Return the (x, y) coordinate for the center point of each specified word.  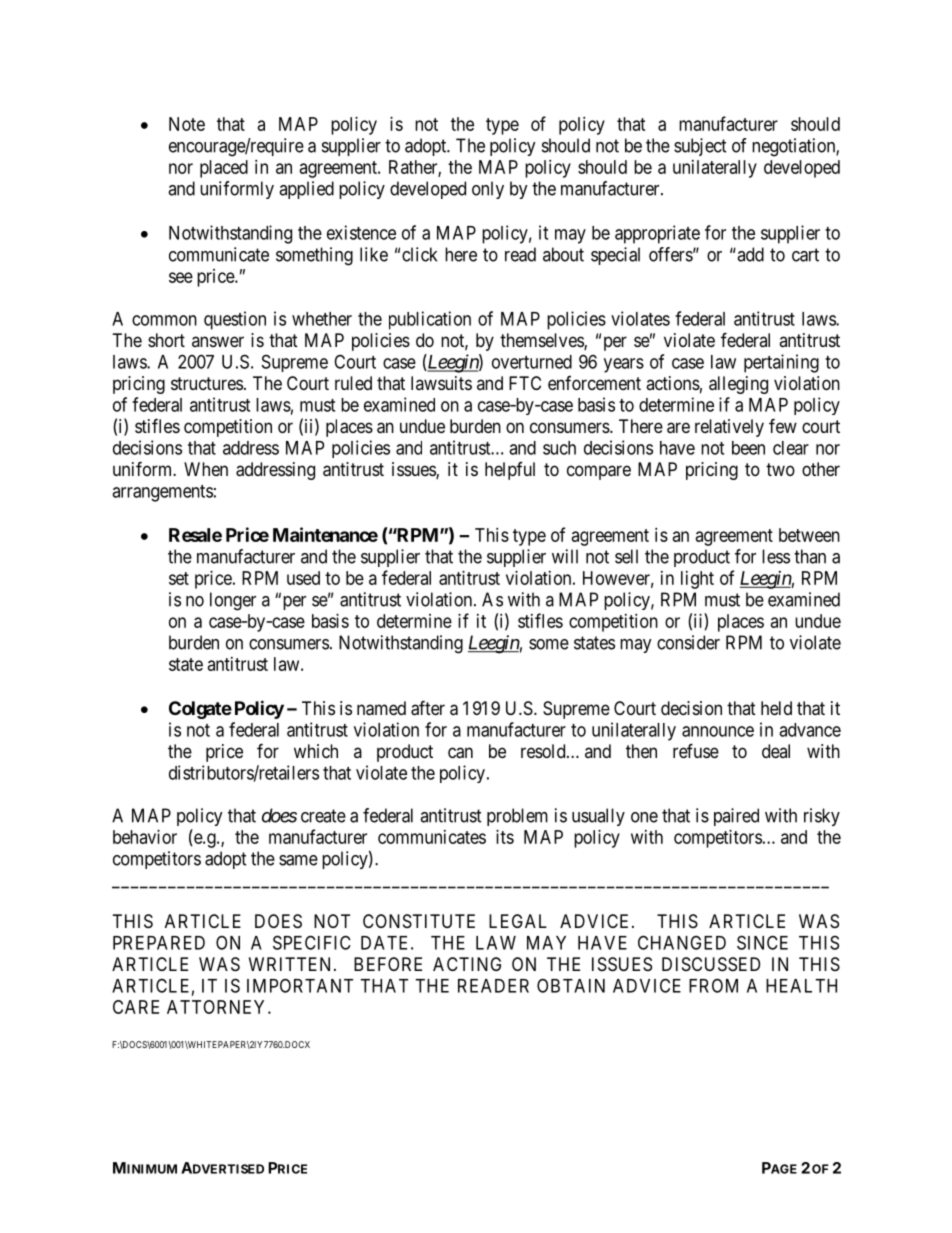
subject (700, 147)
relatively (729, 428)
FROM (713, 985)
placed (224, 169)
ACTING (467, 964)
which (316, 751)
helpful (510, 471)
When (206, 469)
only (488, 190)
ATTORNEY (218, 1007)
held (776, 708)
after (428, 708)
